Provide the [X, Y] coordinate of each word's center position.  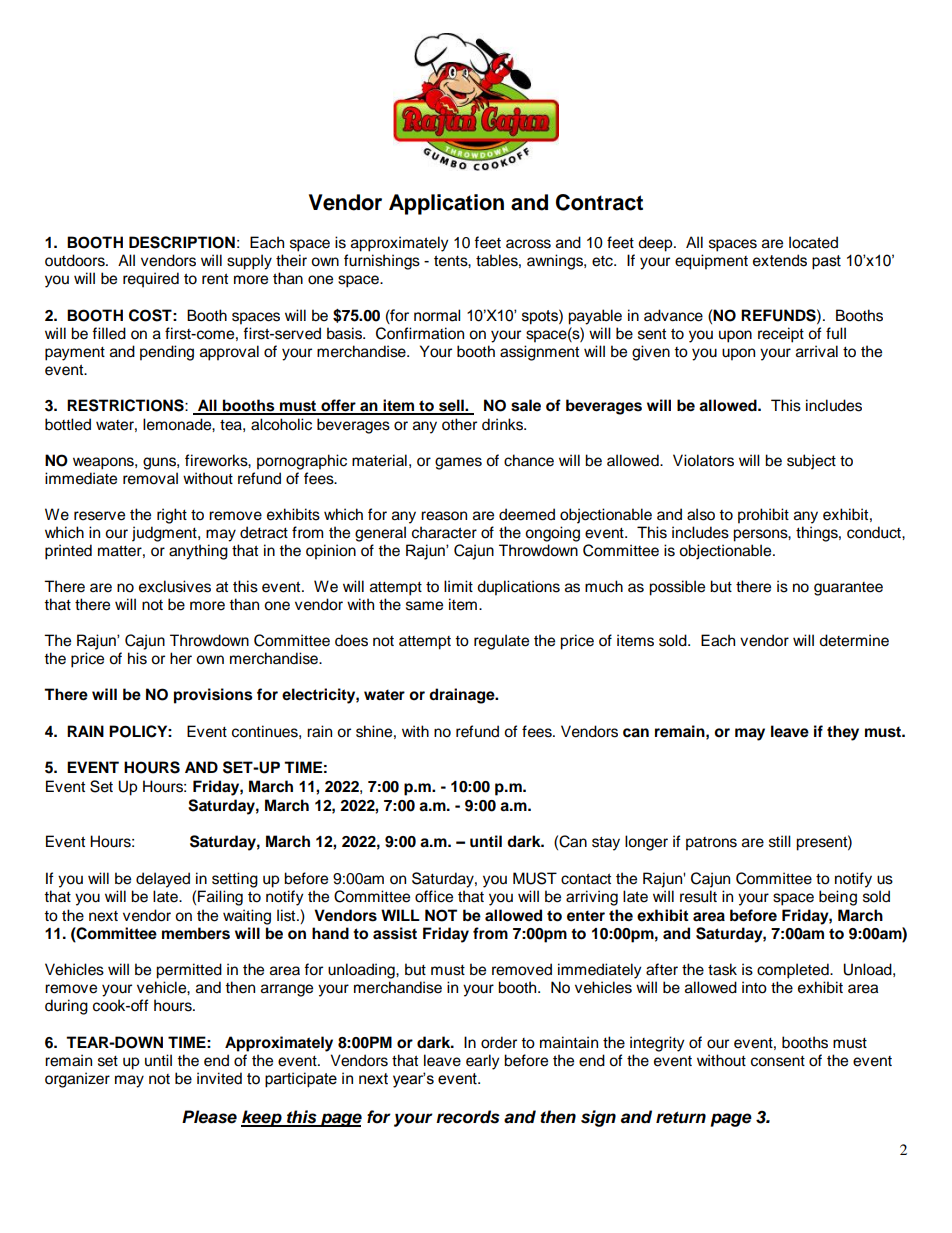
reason [444, 516]
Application [446, 204]
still [780, 841]
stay [606, 844]
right [172, 516]
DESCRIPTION [182, 242]
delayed [163, 880]
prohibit [763, 516]
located [813, 242]
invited [219, 1078]
